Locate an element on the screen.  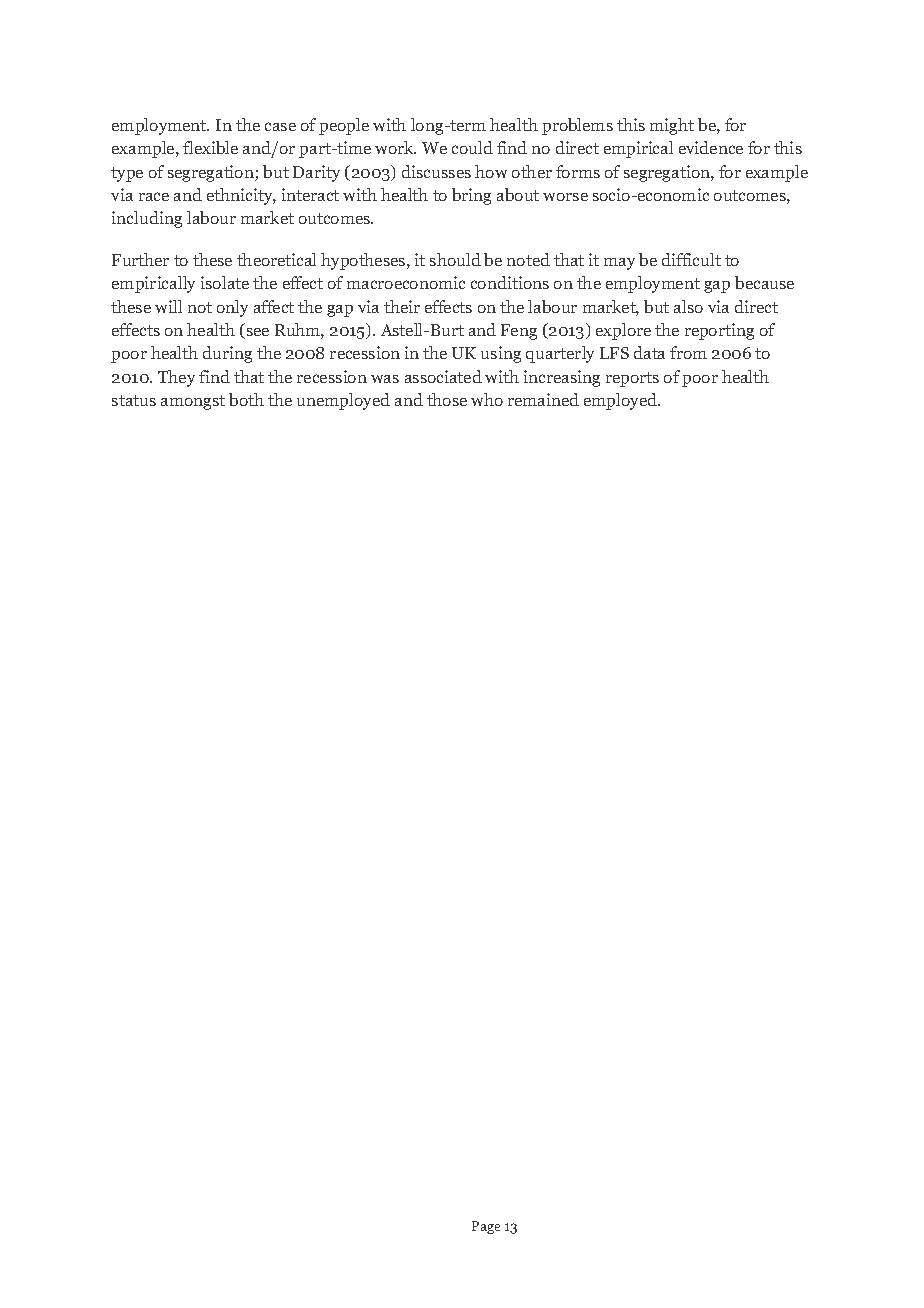
who is located at coordinates (487, 399).
